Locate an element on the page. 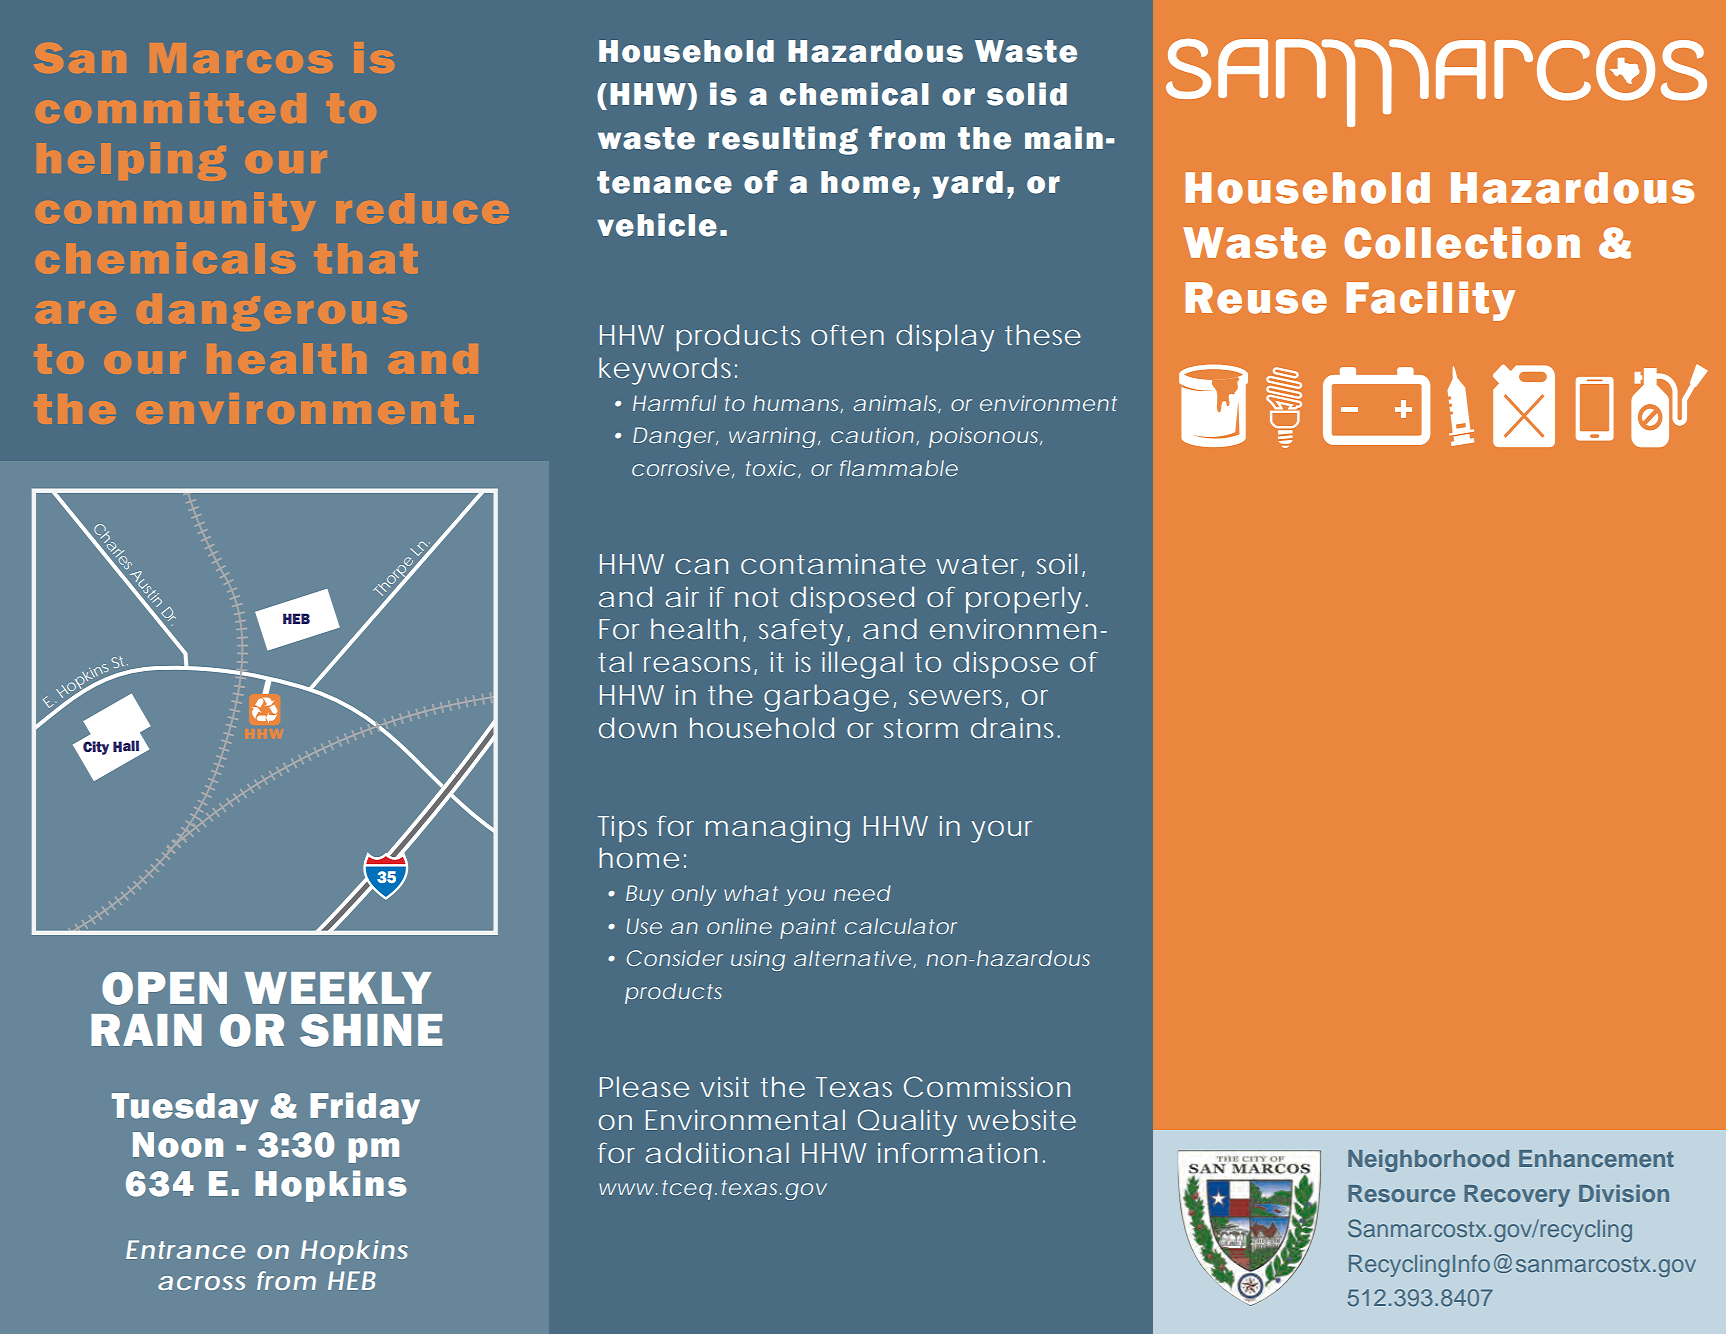 The image size is (1726, 1334). across is located at coordinates (202, 1283).
